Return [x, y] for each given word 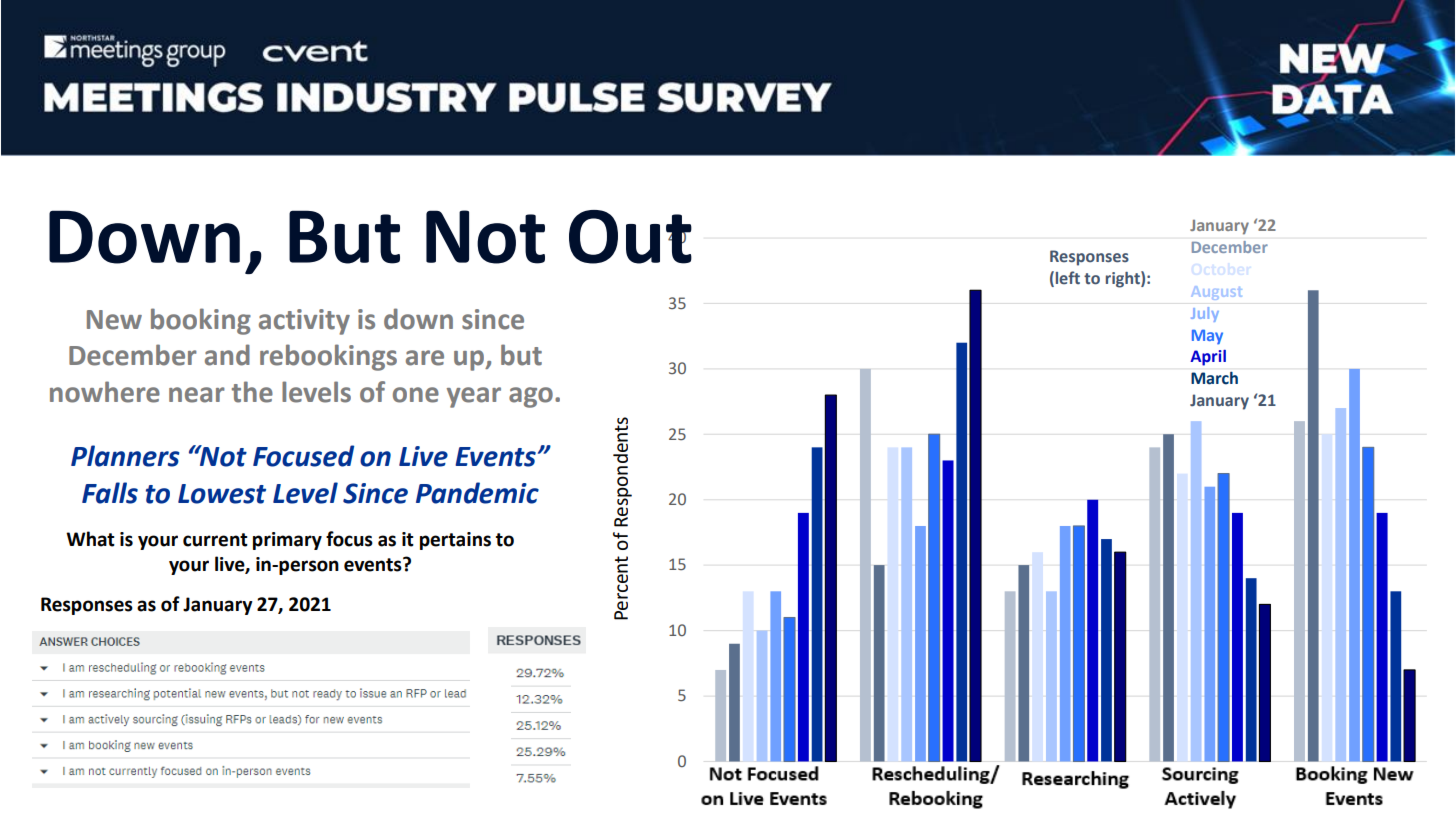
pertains [455, 541]
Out [630, 237]
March [1214, 378]
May [1207, 337]
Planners [125, 456]
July [1205, 314]
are [425, 358]
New [114, 320]
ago [531, 397]
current [215, 540]
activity [304, 322]
